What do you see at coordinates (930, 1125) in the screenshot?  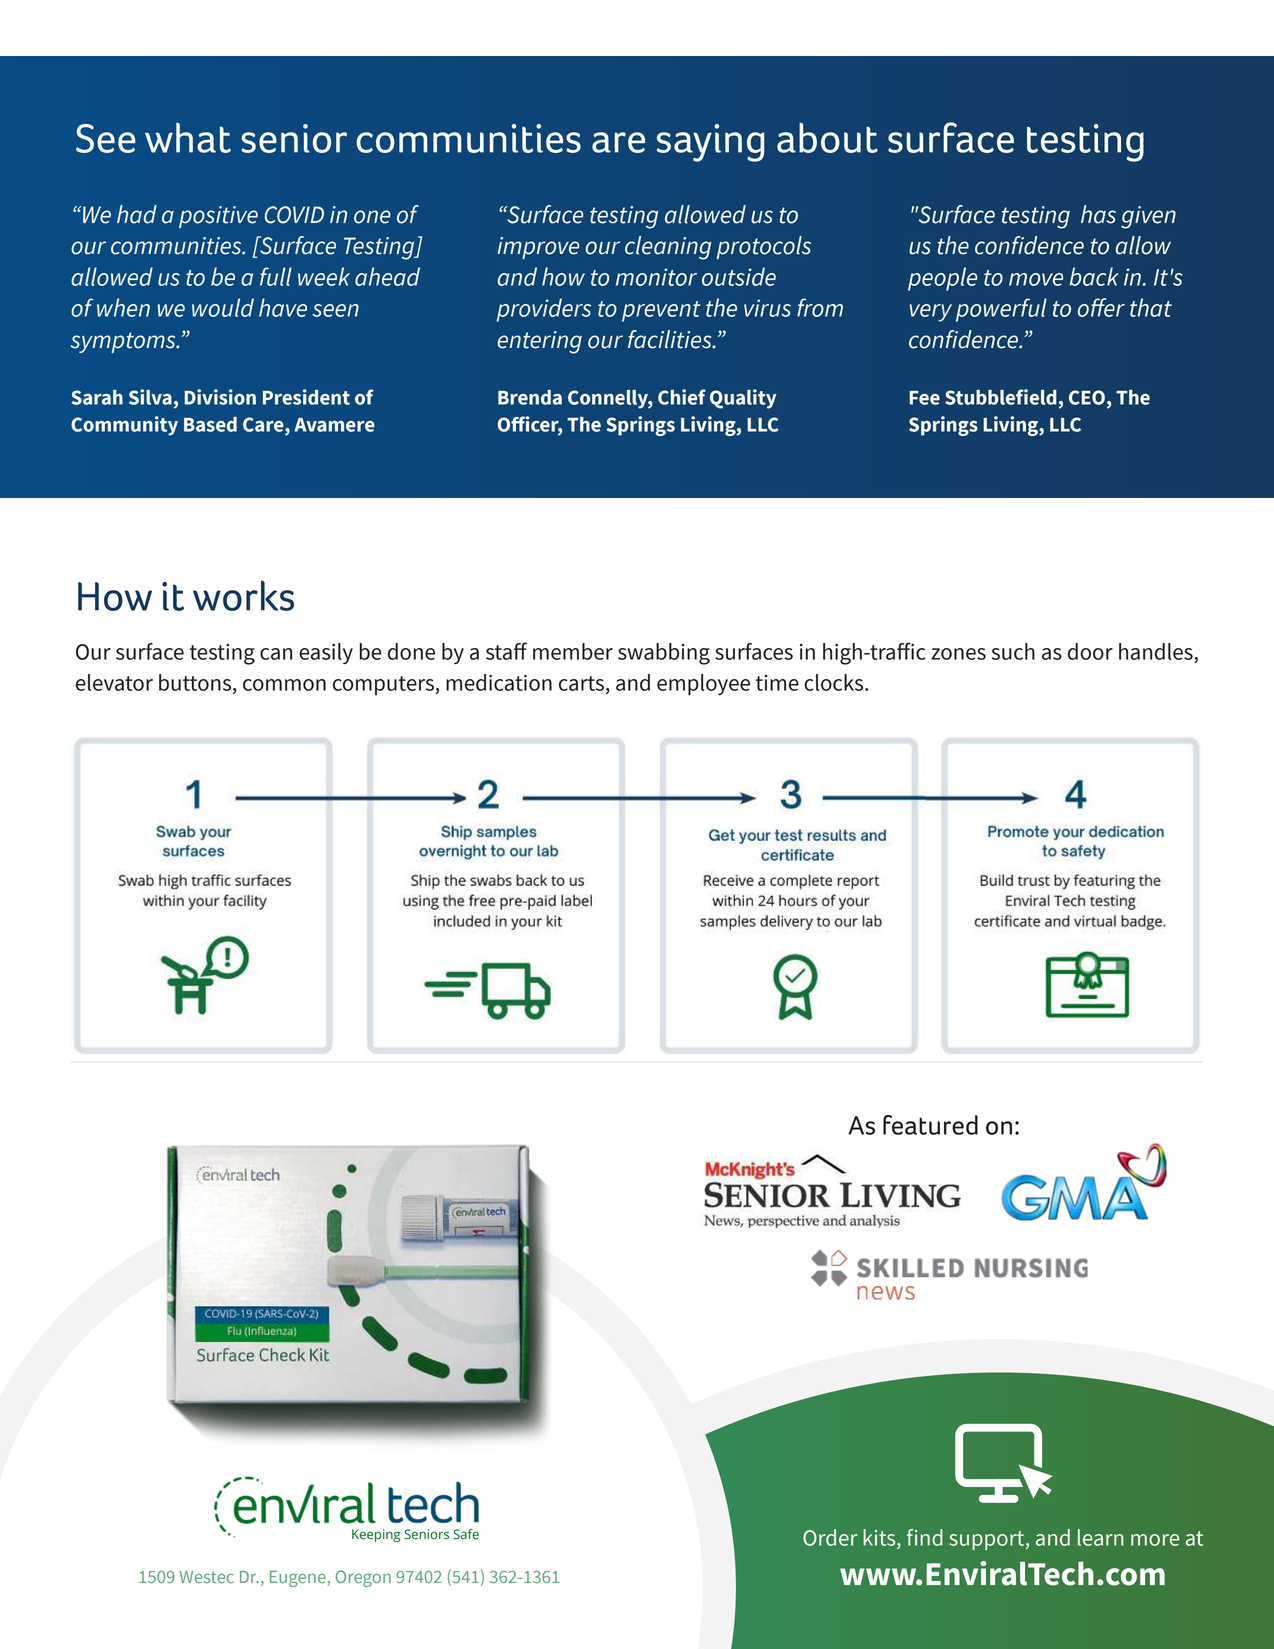 I see `featured` at bounding box center [930, 1125].
